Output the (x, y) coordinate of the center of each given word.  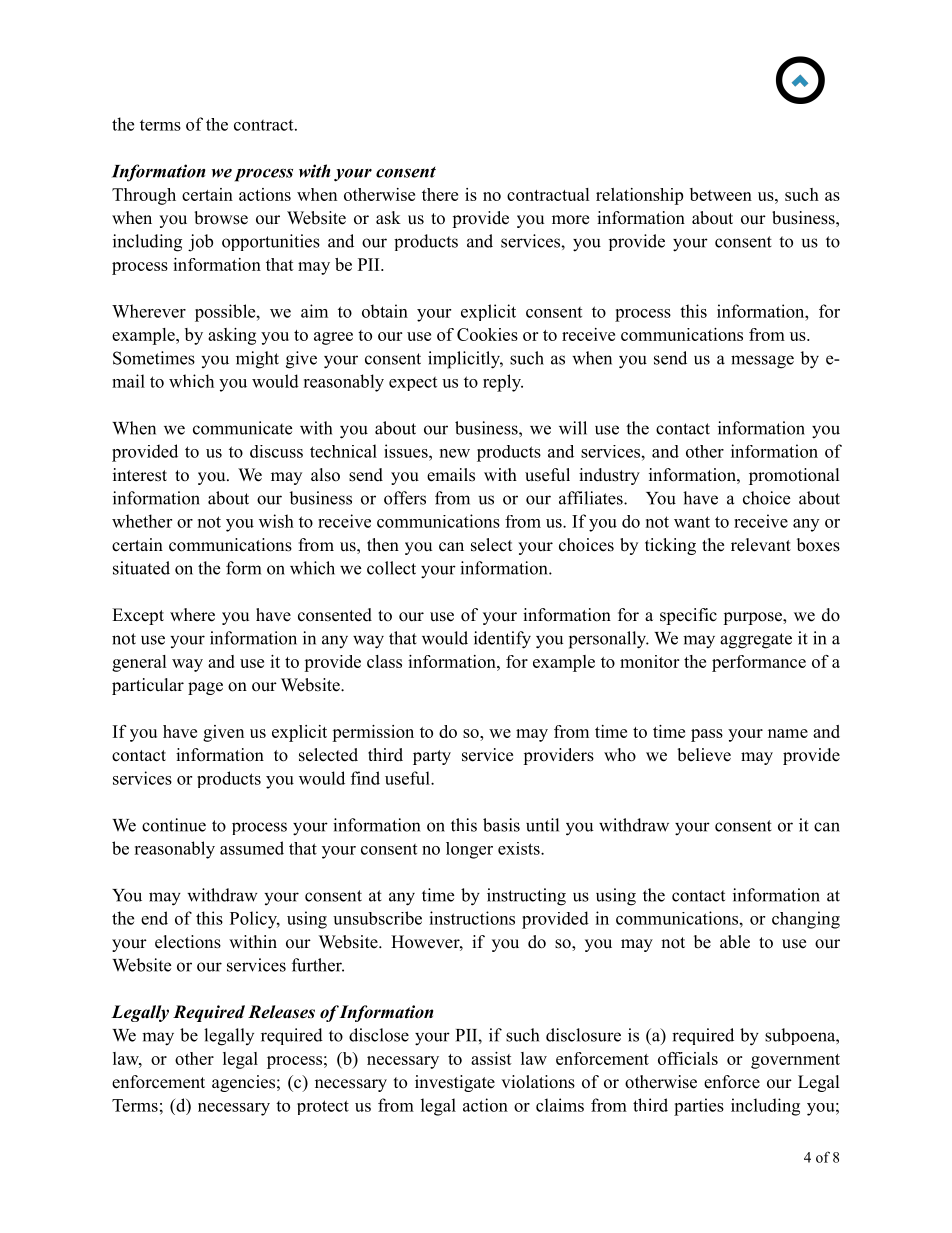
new (455, 453)
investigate (455, 1083)
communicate (242, 428)
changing (806, 920)
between (721, 194)
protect (323, 1107)
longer (469, 850)
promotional (794, 476)
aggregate (756, 641)
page (205, 688)
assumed (252, 848)
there (440, 194)
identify (502, 640)
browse (221, 218)
